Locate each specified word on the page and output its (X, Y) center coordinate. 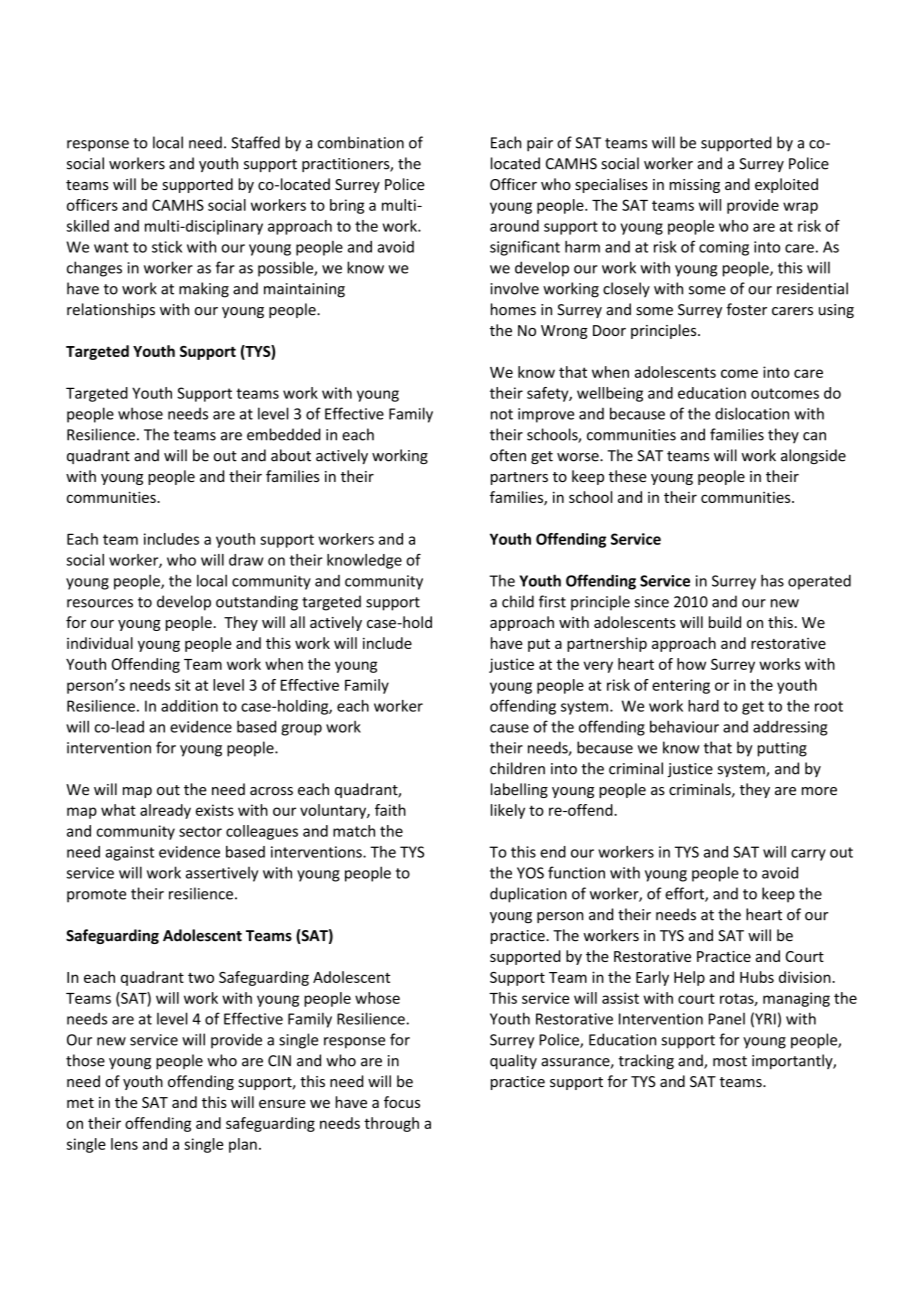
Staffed (255, 142)
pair (540, 144)
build (725, 622)
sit (183, 685)
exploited (786, 185)
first (552, 601)
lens (124, 1144)
